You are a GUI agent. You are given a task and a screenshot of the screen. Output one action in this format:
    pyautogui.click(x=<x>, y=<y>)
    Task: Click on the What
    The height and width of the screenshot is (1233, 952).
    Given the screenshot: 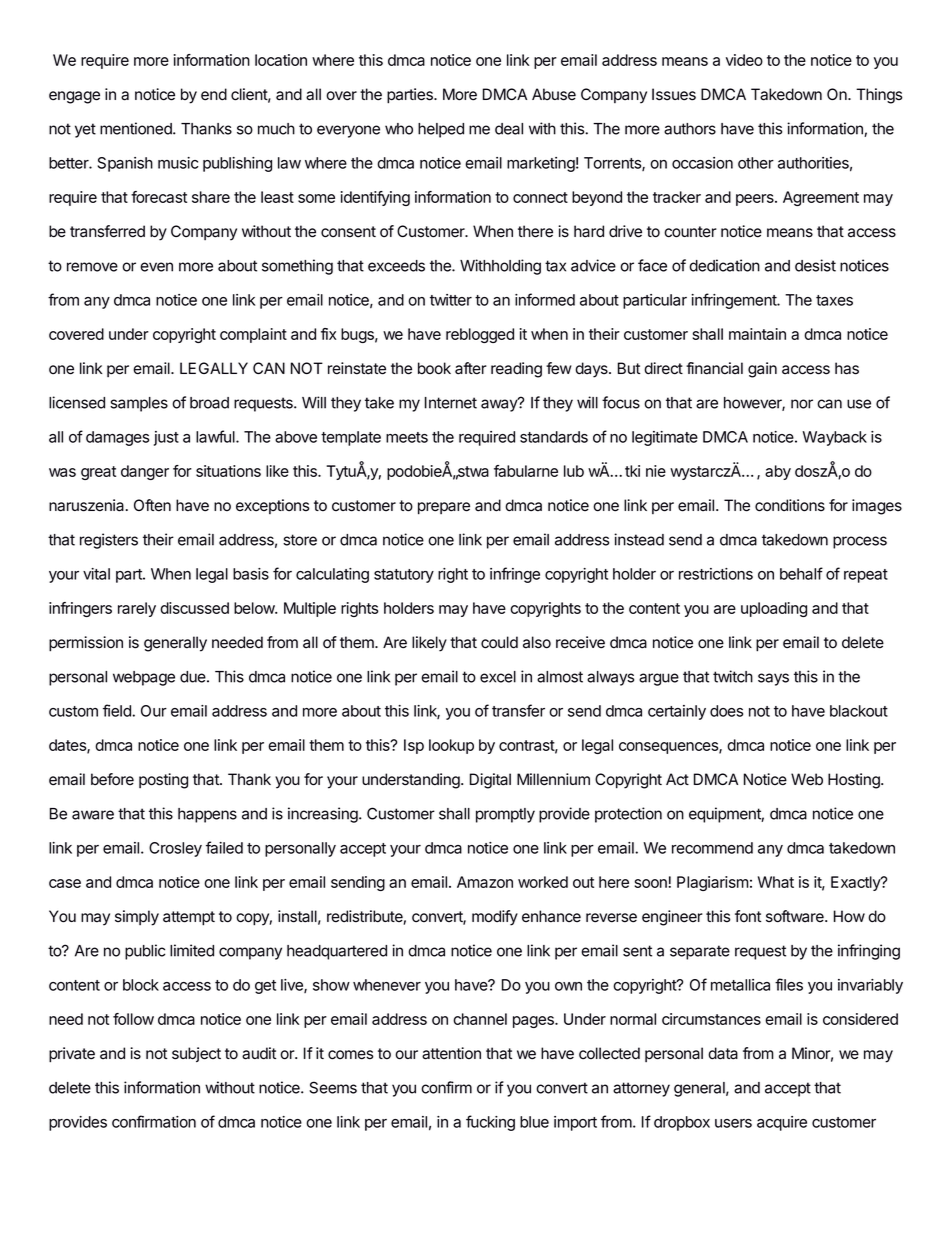 What is the action you would take?
    pyautogui.click(x=776, y=882)
